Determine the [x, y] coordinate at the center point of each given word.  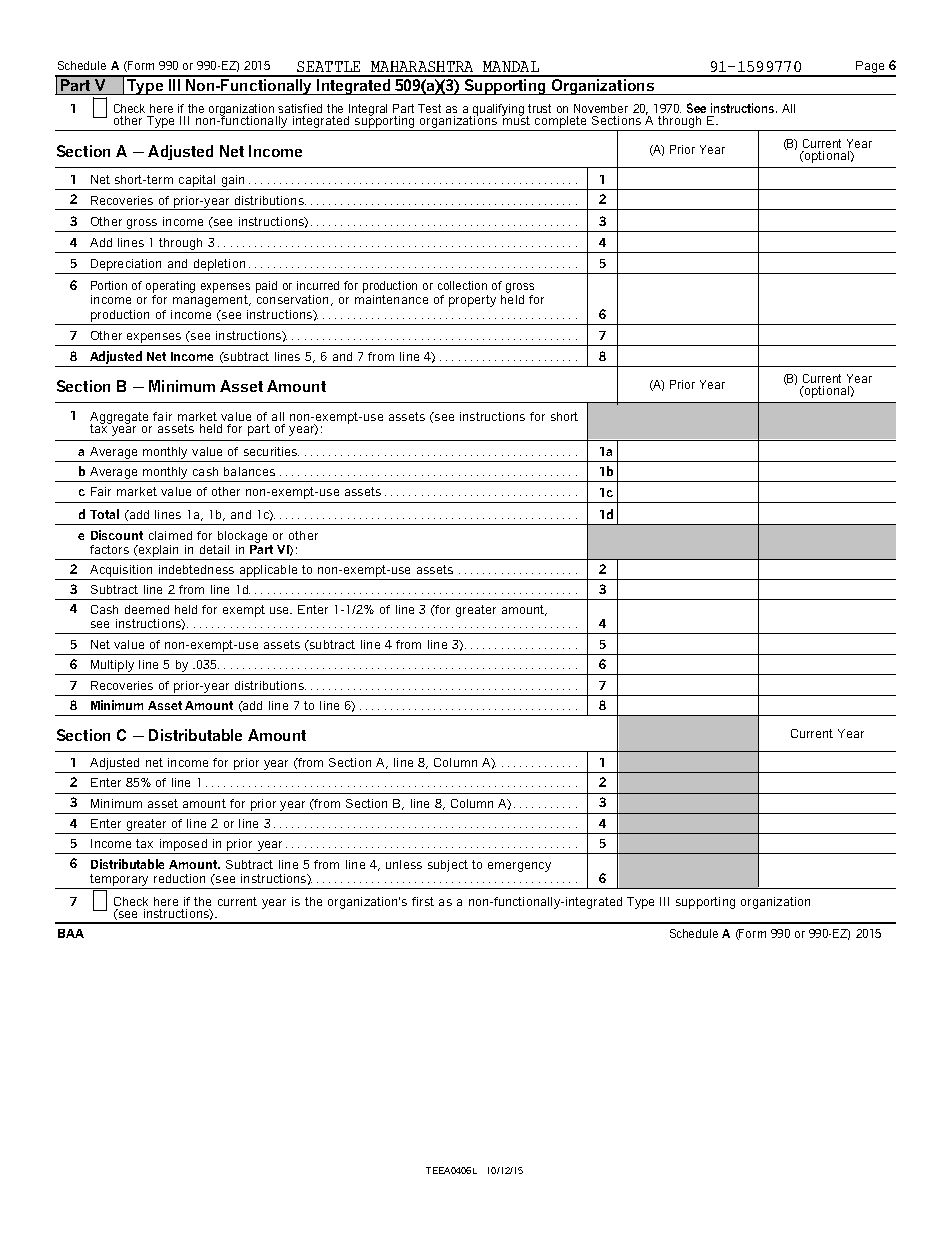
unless [404, 864]
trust [539, 108]
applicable [268, 571]
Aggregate [119, 418]
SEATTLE [328, 66]
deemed [147, 609]
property [472, 301]
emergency [519, 867]
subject [448, 866]
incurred [318, 285]
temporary [119, 880]
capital [197, 181]
